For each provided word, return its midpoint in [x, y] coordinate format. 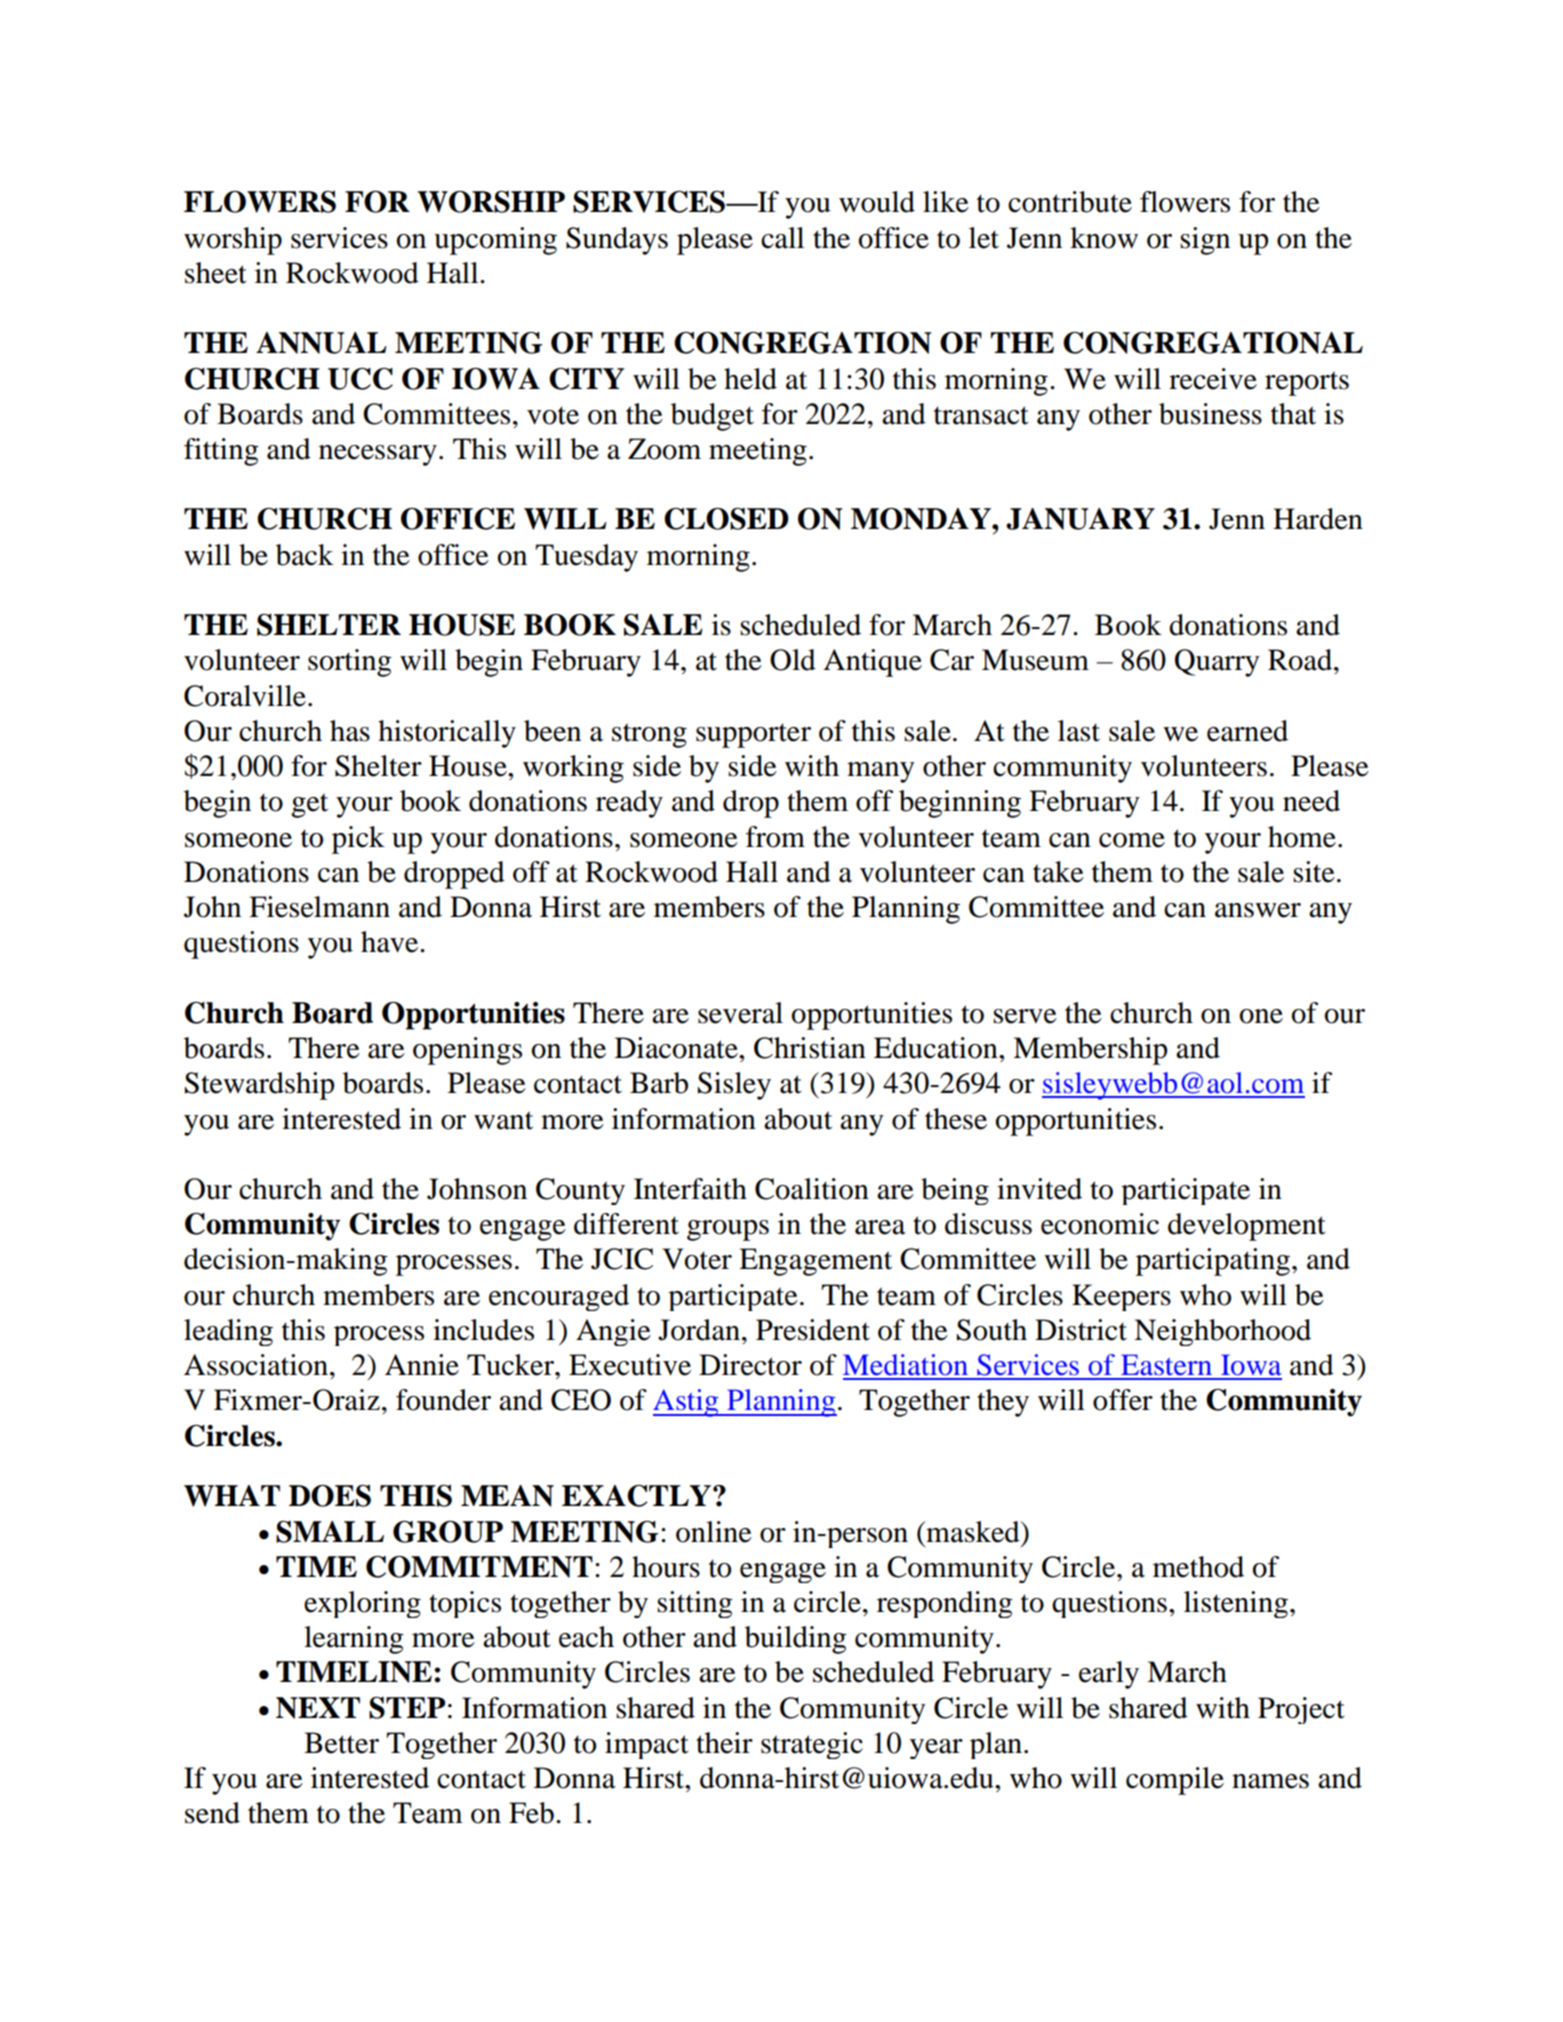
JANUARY [1080, 519]
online [714, 1532]
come [1132, 840]
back [305, 555]
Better [341, 1743]
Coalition [812, 1189]
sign [1205, 241]
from [775, 837]
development [1247, 1227]
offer [1123, 1400]
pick [358, 840]
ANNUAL [321, 343]
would [877, 202]
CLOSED [726, 519]
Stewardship [259, 1086]
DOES [330, 1496]
